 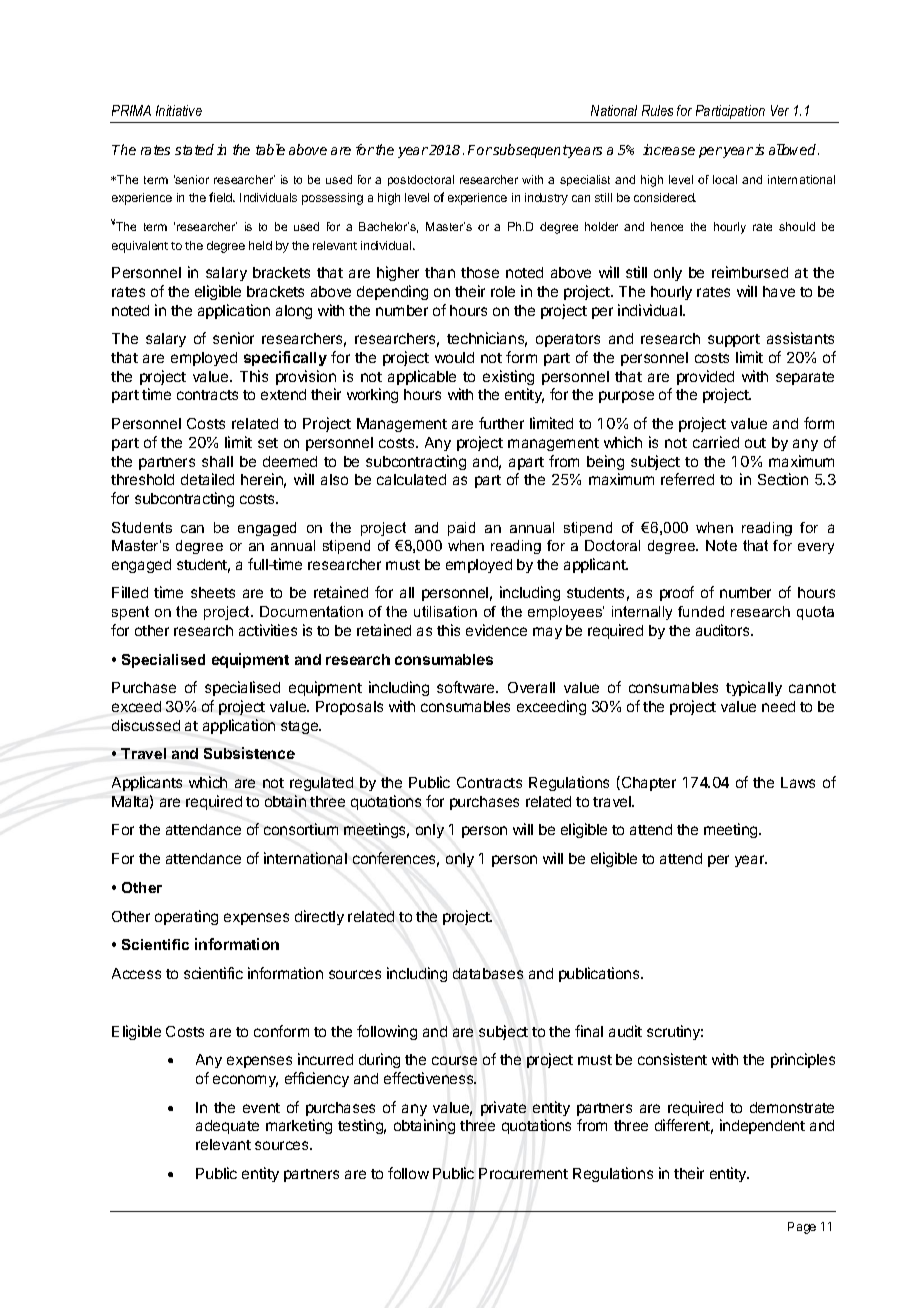 I want to click on Laws, so click(x=798, y=782).
